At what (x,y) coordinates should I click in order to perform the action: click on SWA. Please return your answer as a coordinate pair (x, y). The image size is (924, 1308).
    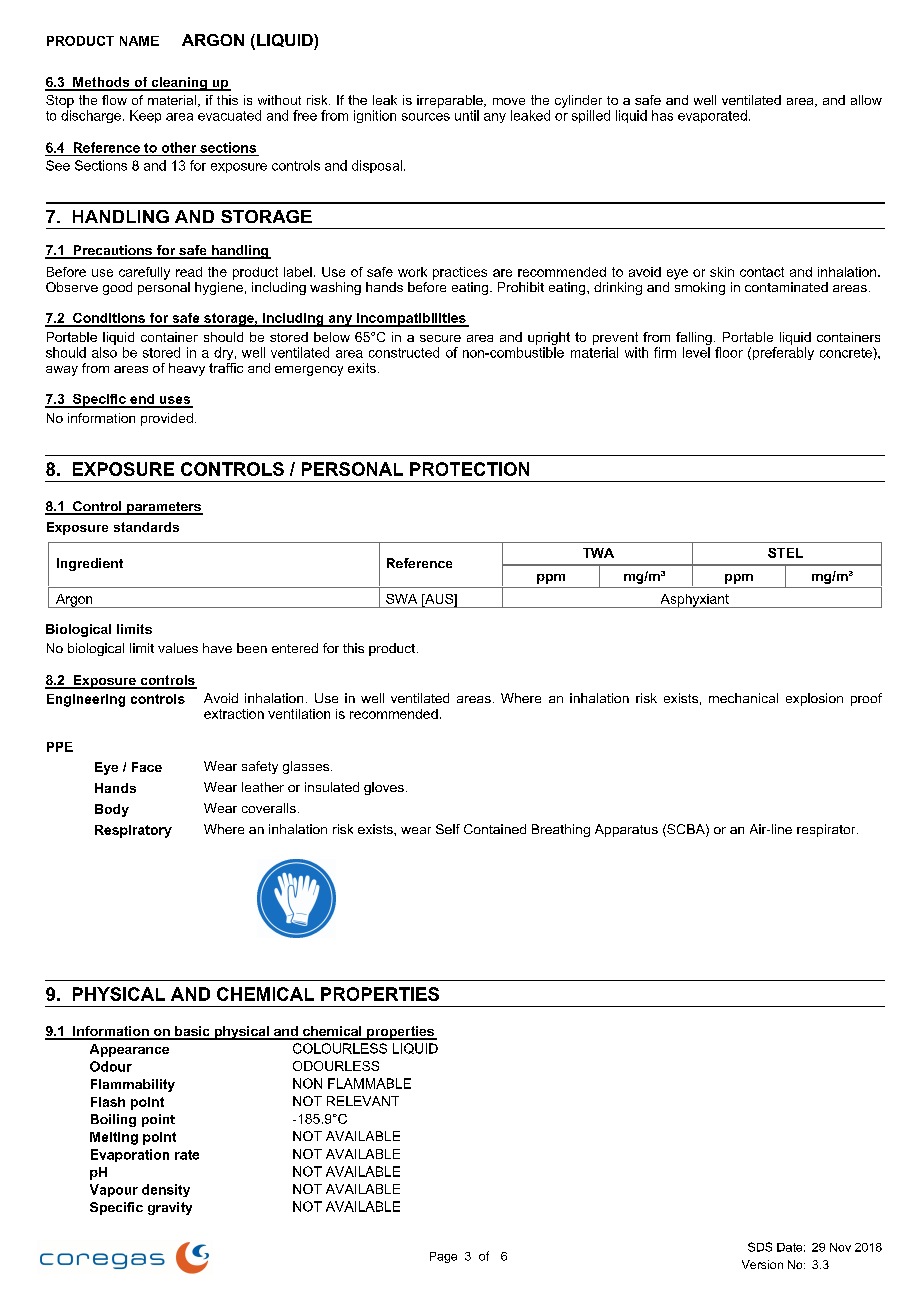
    Looking at the image, I should click on (401, 599).
